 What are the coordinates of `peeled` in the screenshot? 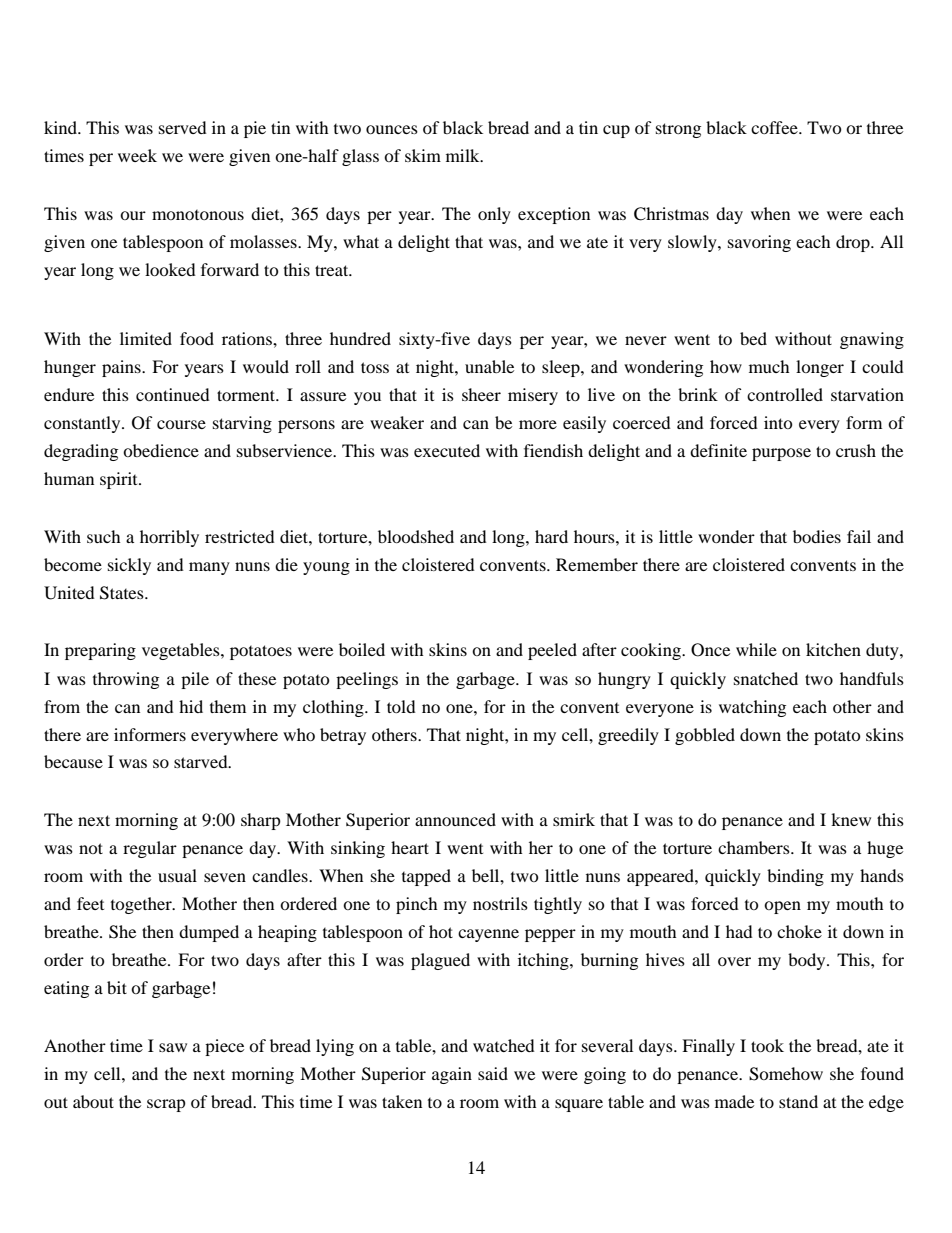 It's located at (552, 651).
